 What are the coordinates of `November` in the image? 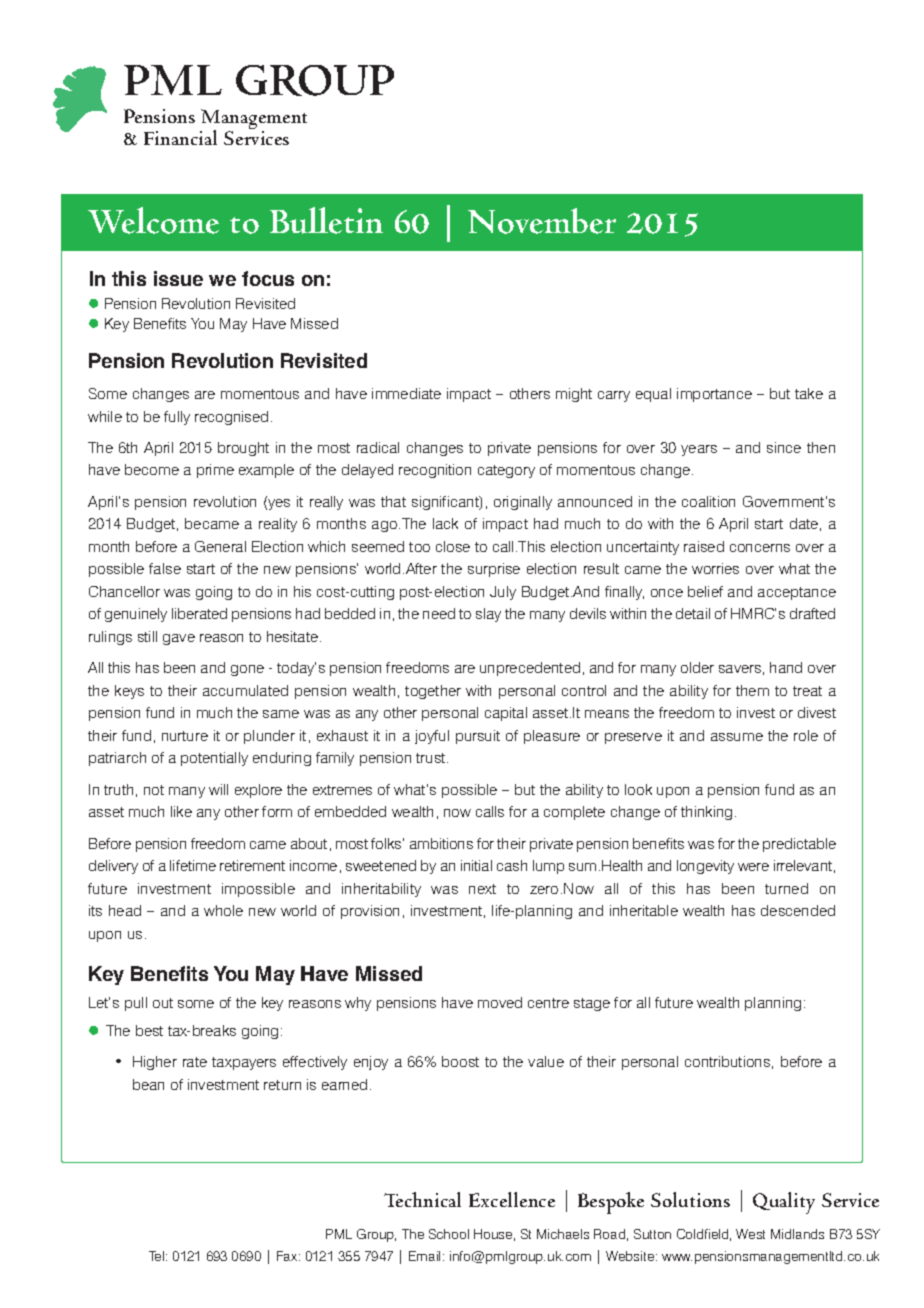 It's located at (542, 221).
